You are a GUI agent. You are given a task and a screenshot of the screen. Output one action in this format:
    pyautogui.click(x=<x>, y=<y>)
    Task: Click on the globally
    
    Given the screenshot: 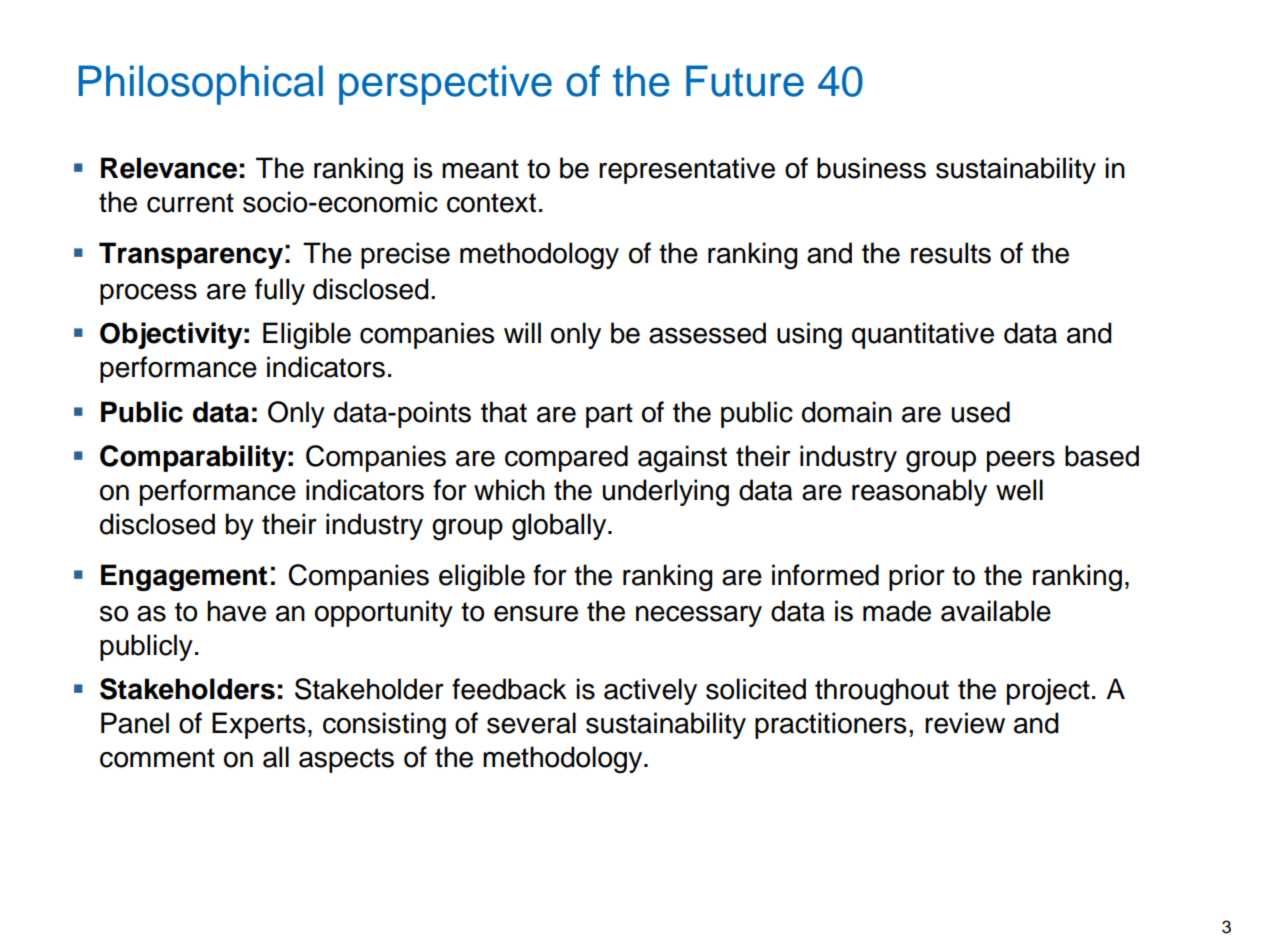 What is the action you would take?
    pyautogui.click(x=560, y=527)
